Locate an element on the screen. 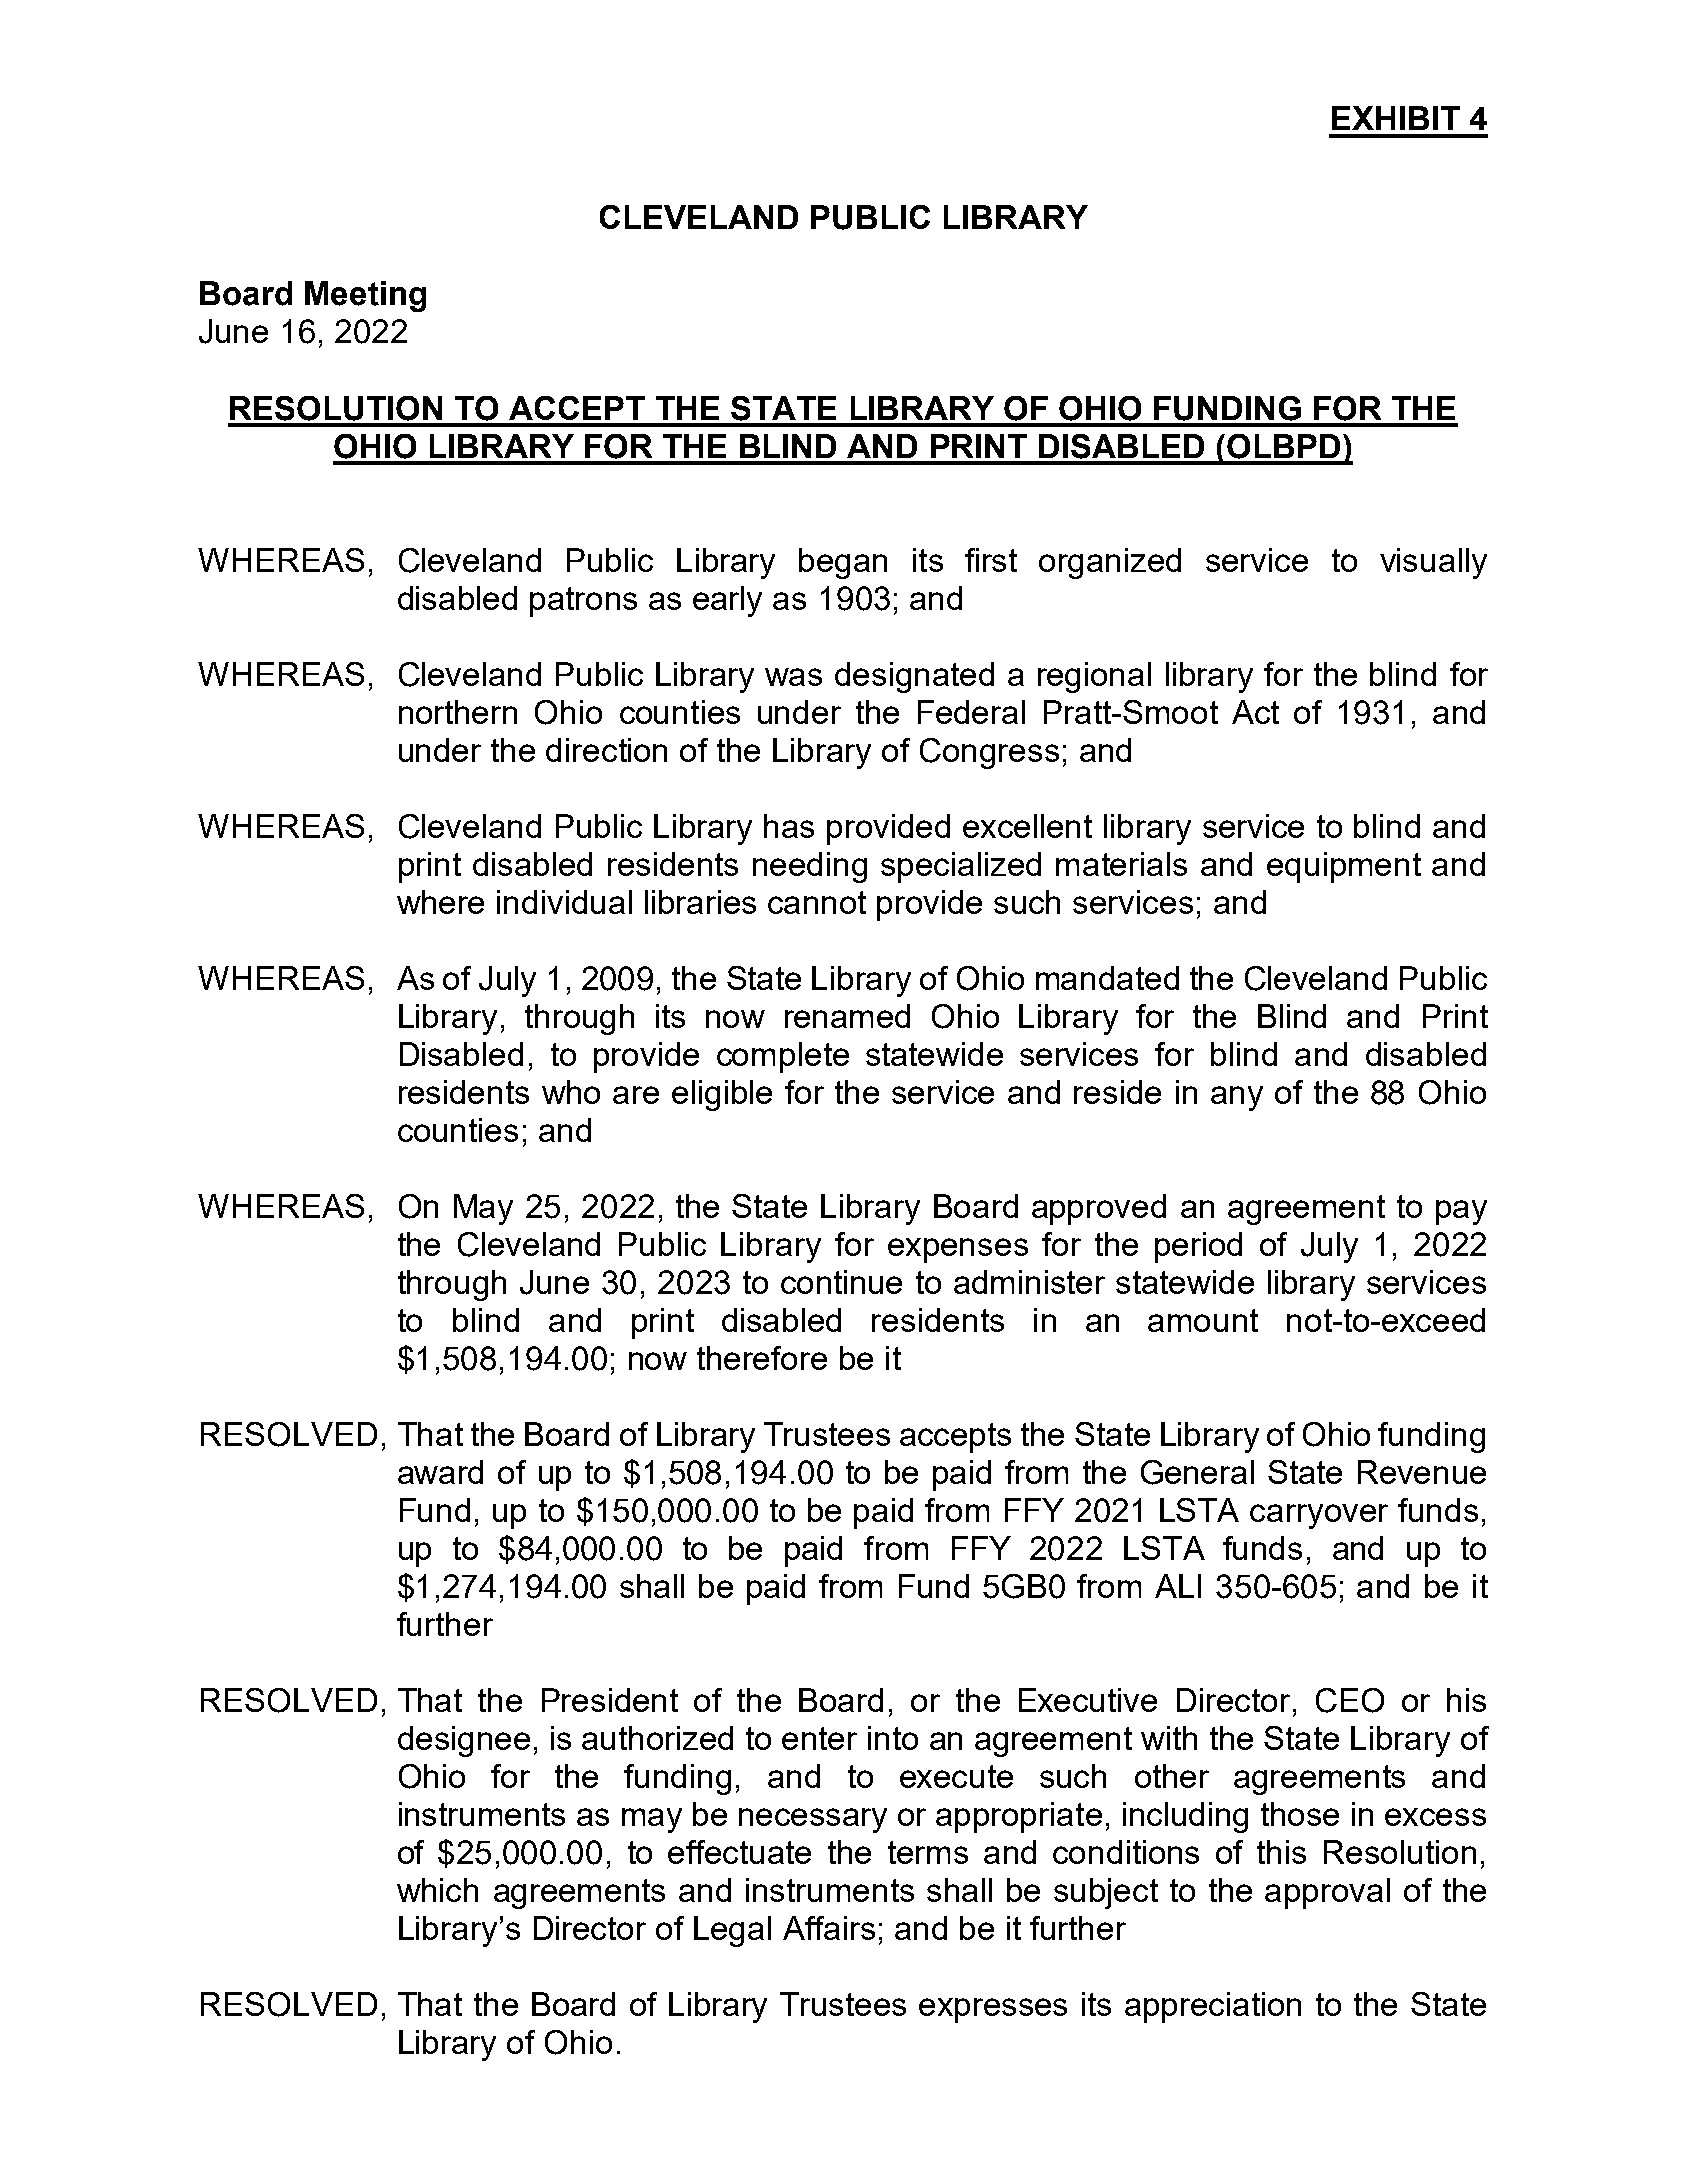 The image size is (1686, 2182). Meeting is located at coordinates (365, 296).
